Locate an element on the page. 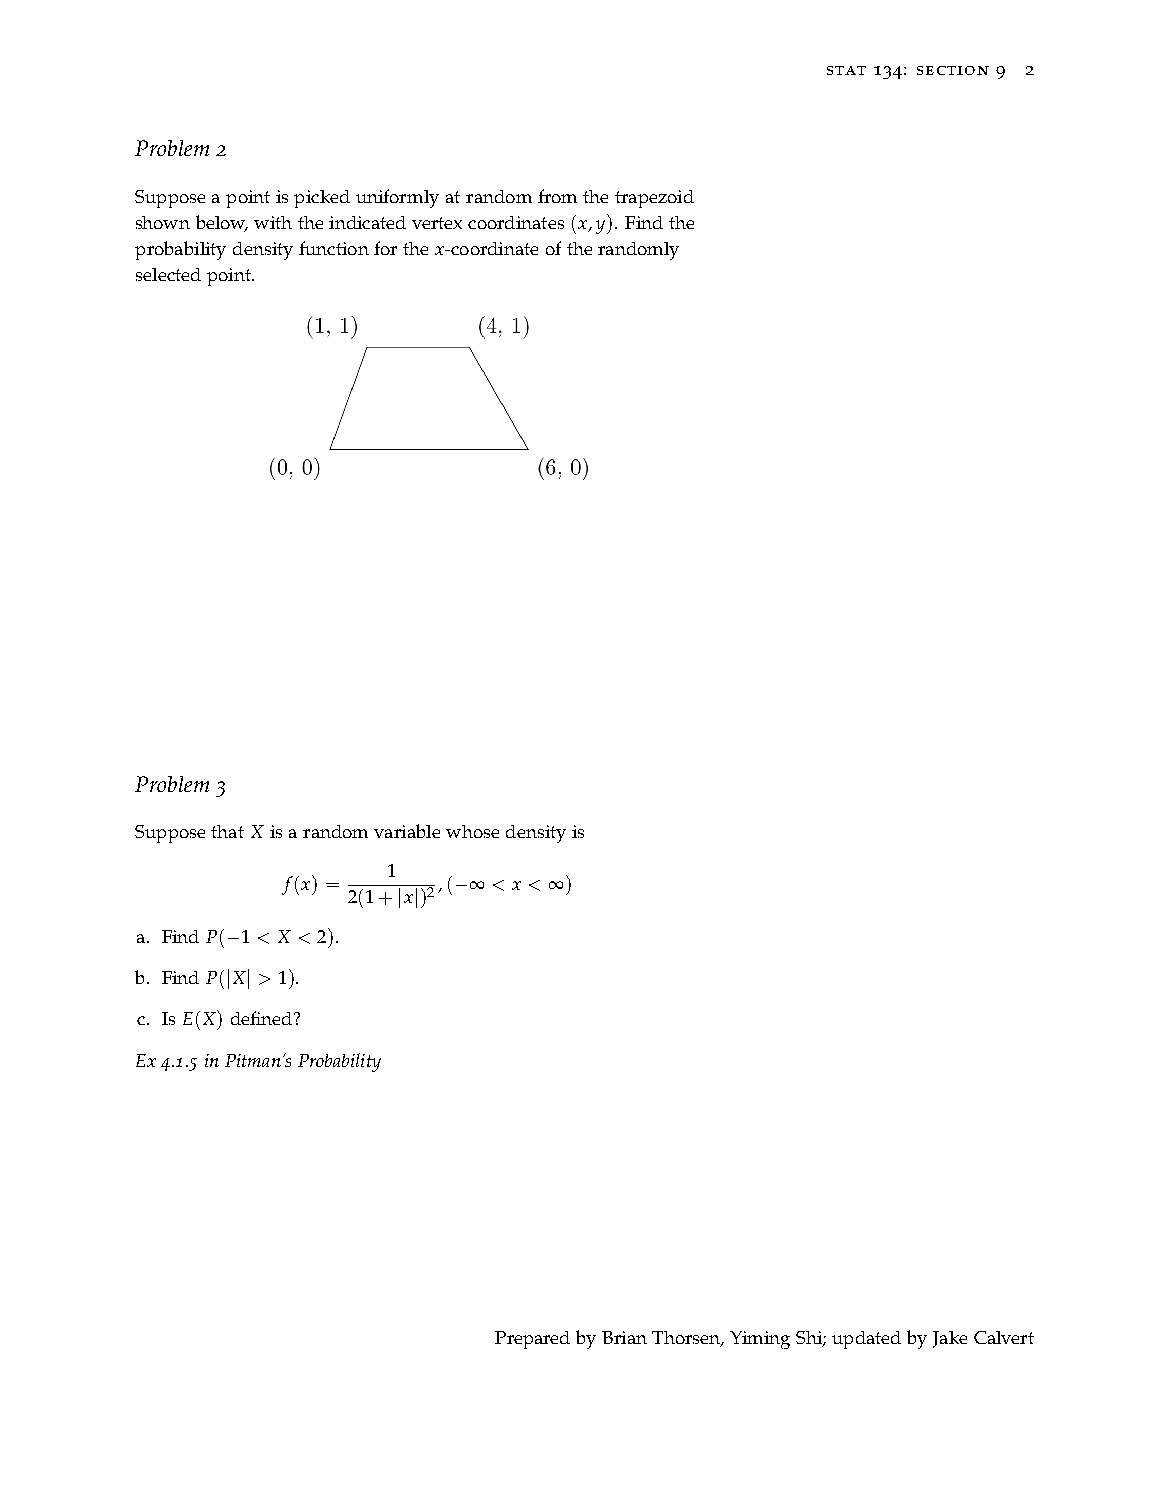 Image resolution: width=1150 pixels, height=1488 pixels. Prepared is located at coordinates (532, 1340).
